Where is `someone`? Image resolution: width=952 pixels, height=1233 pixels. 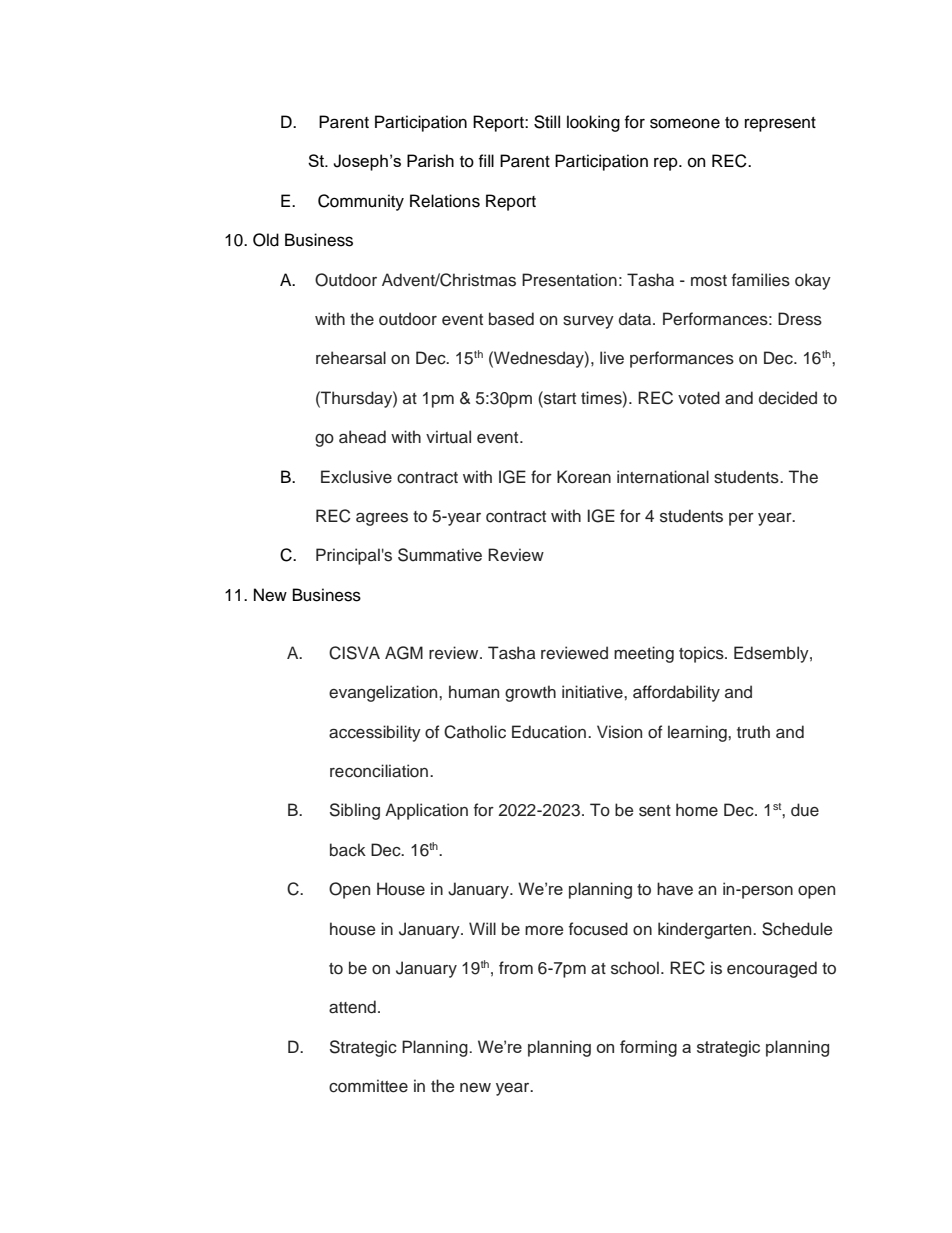
someone is located at coordinates (685, 123).
